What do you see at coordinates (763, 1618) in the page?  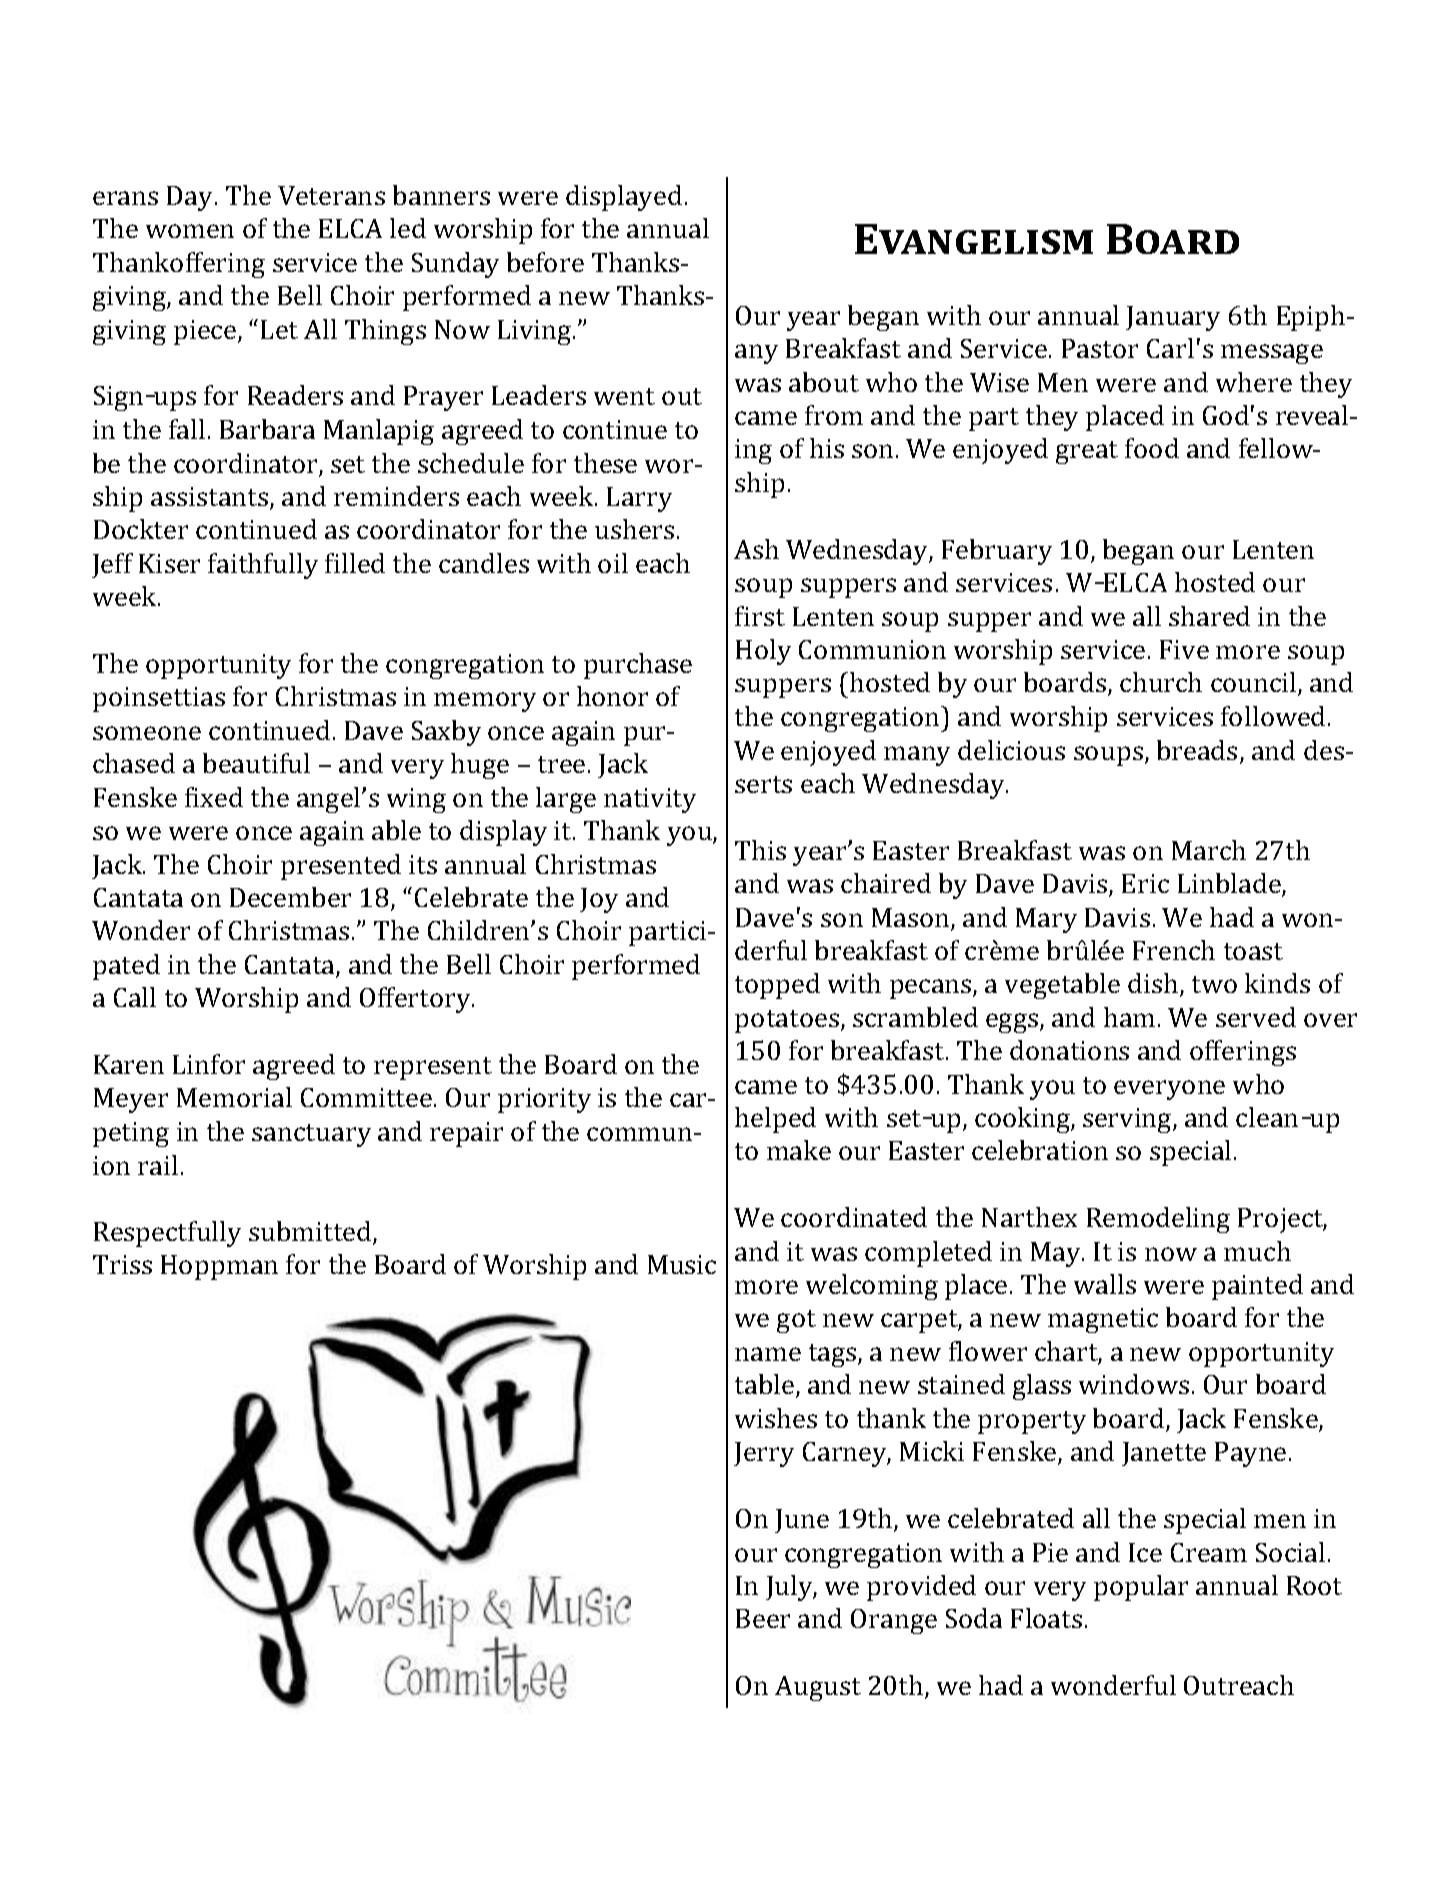 I see `Beer` at bounding box center [763, 1618].
